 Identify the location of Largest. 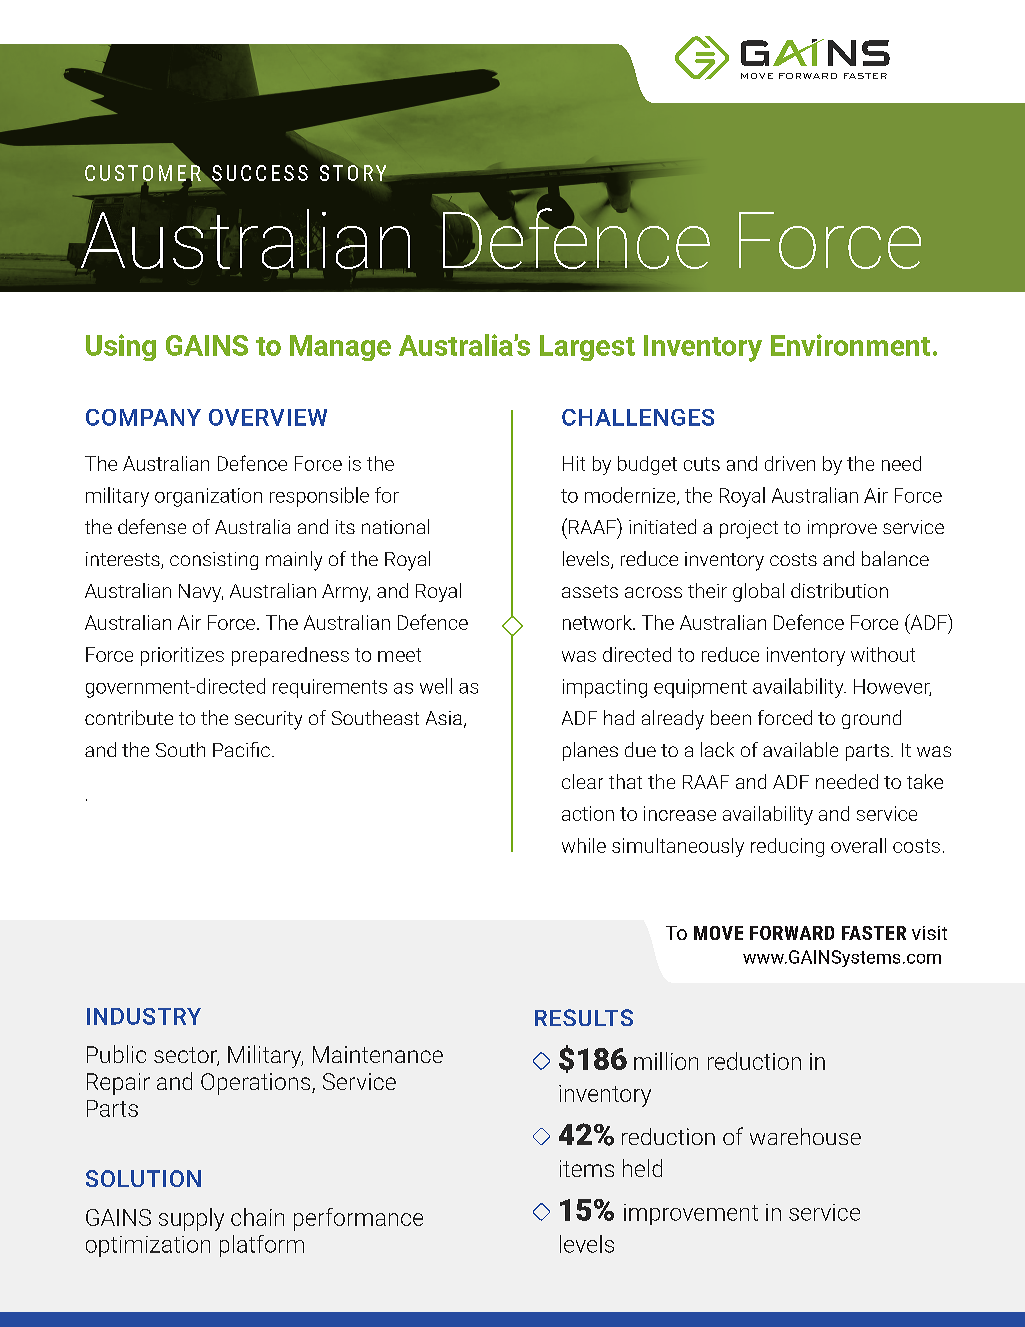
(587, 348).
